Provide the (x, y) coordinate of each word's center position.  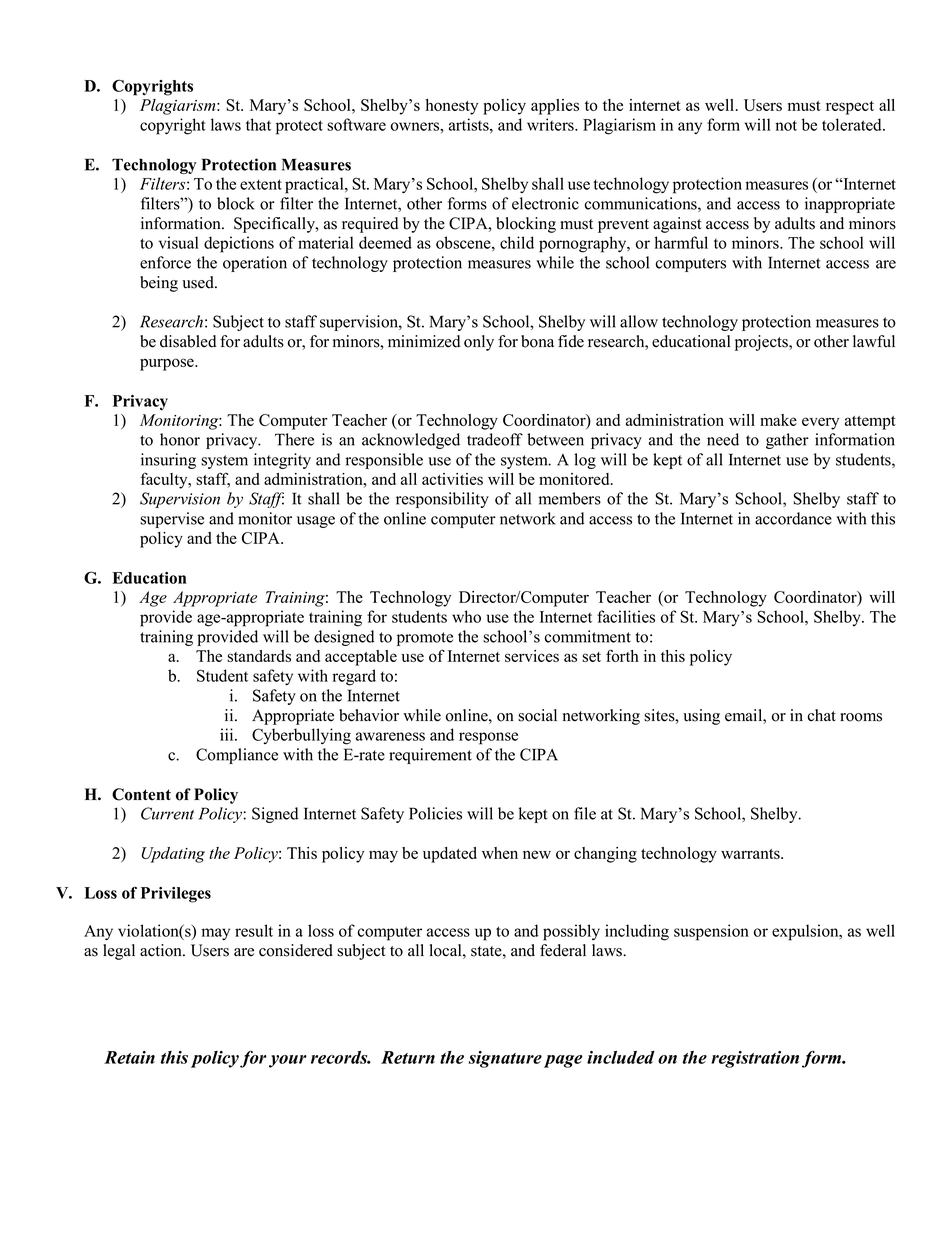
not (786, 125)
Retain (129, 1057)
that (258, 124)
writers (551, 124)
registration (755, 1059)
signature (505, 1059)
